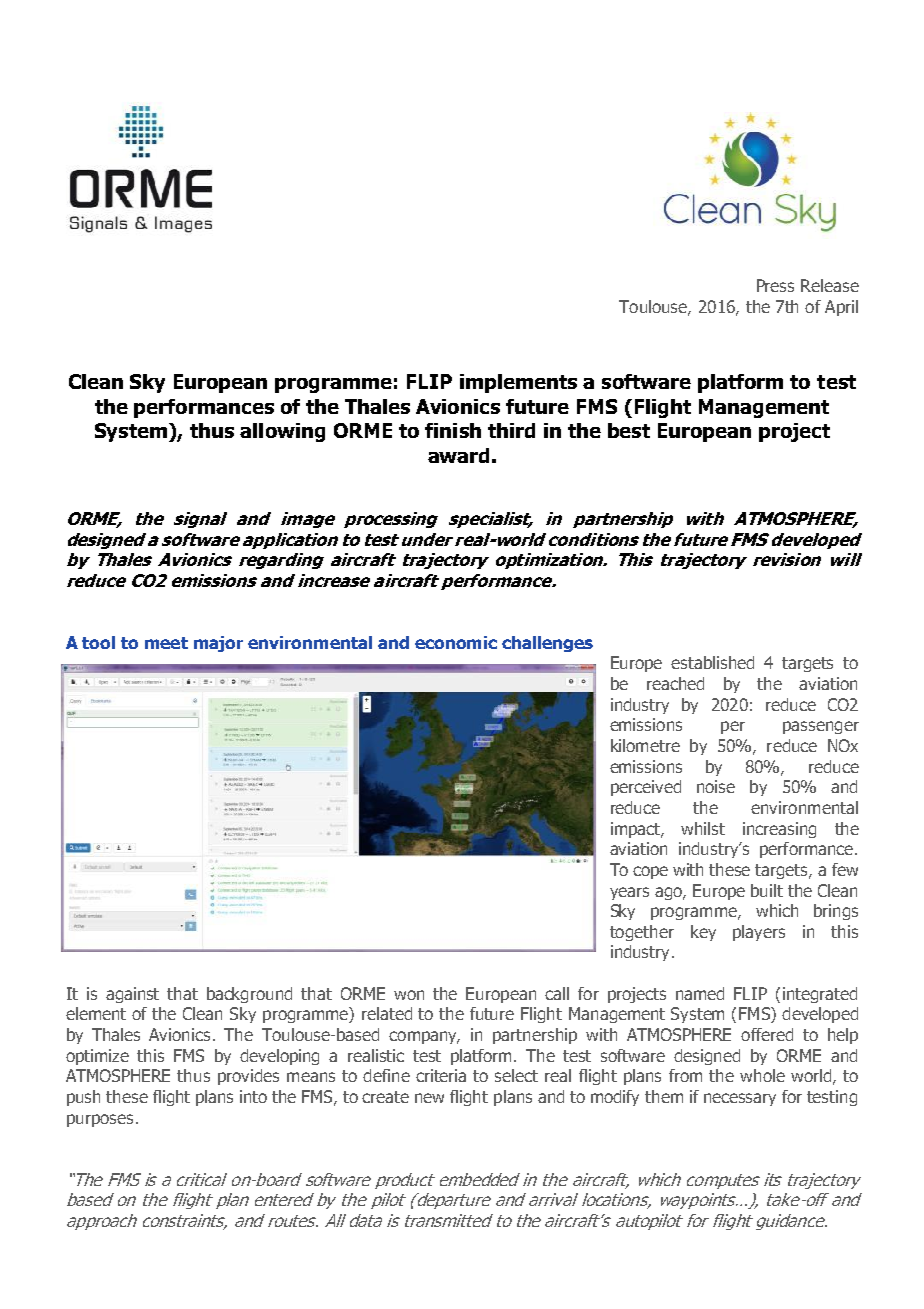 The height and width of the page is (1309, 924). I want to click on Press, so click(775, 285).
